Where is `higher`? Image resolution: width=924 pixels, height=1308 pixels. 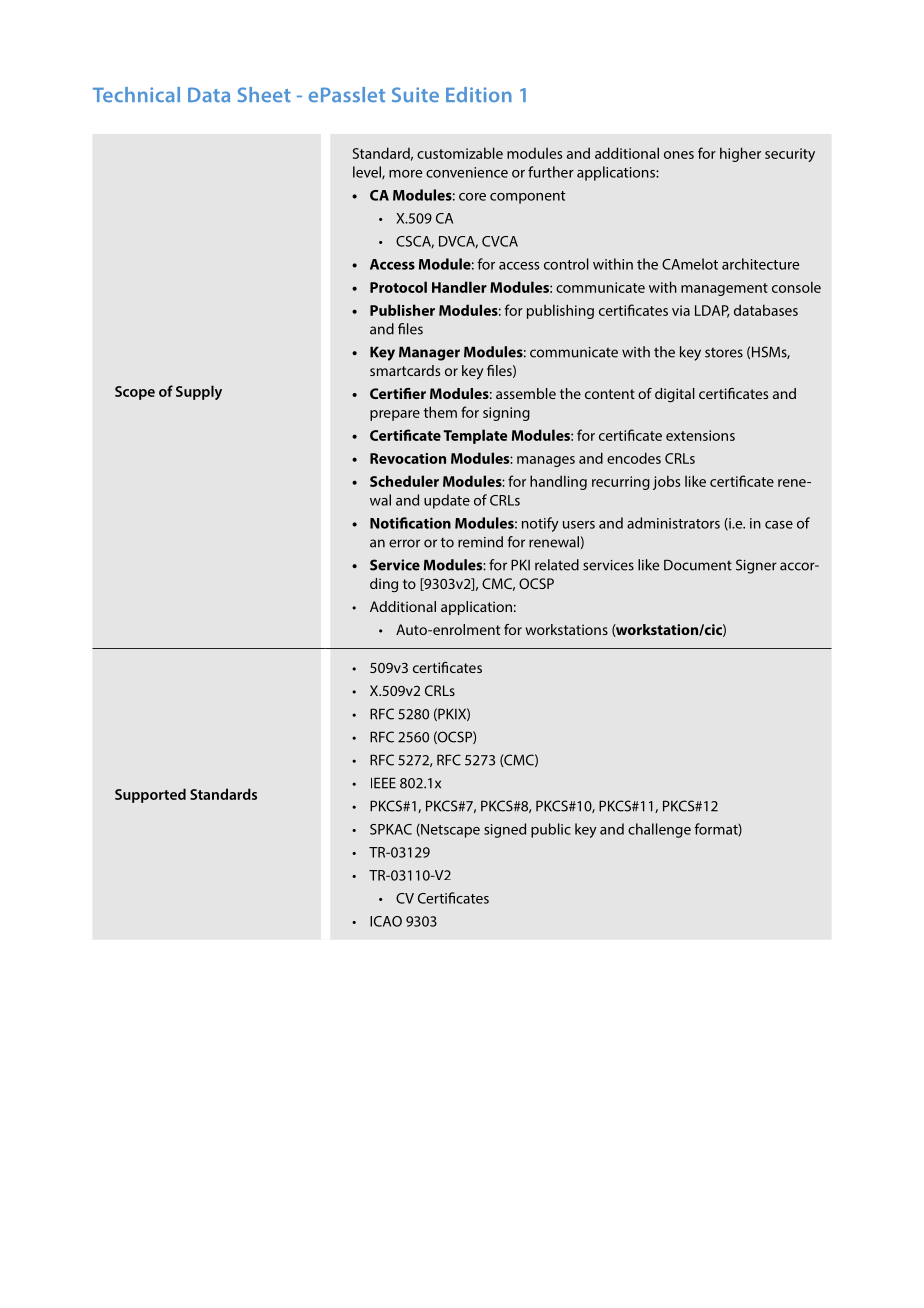
higher is located at coordinates (740, 154).
